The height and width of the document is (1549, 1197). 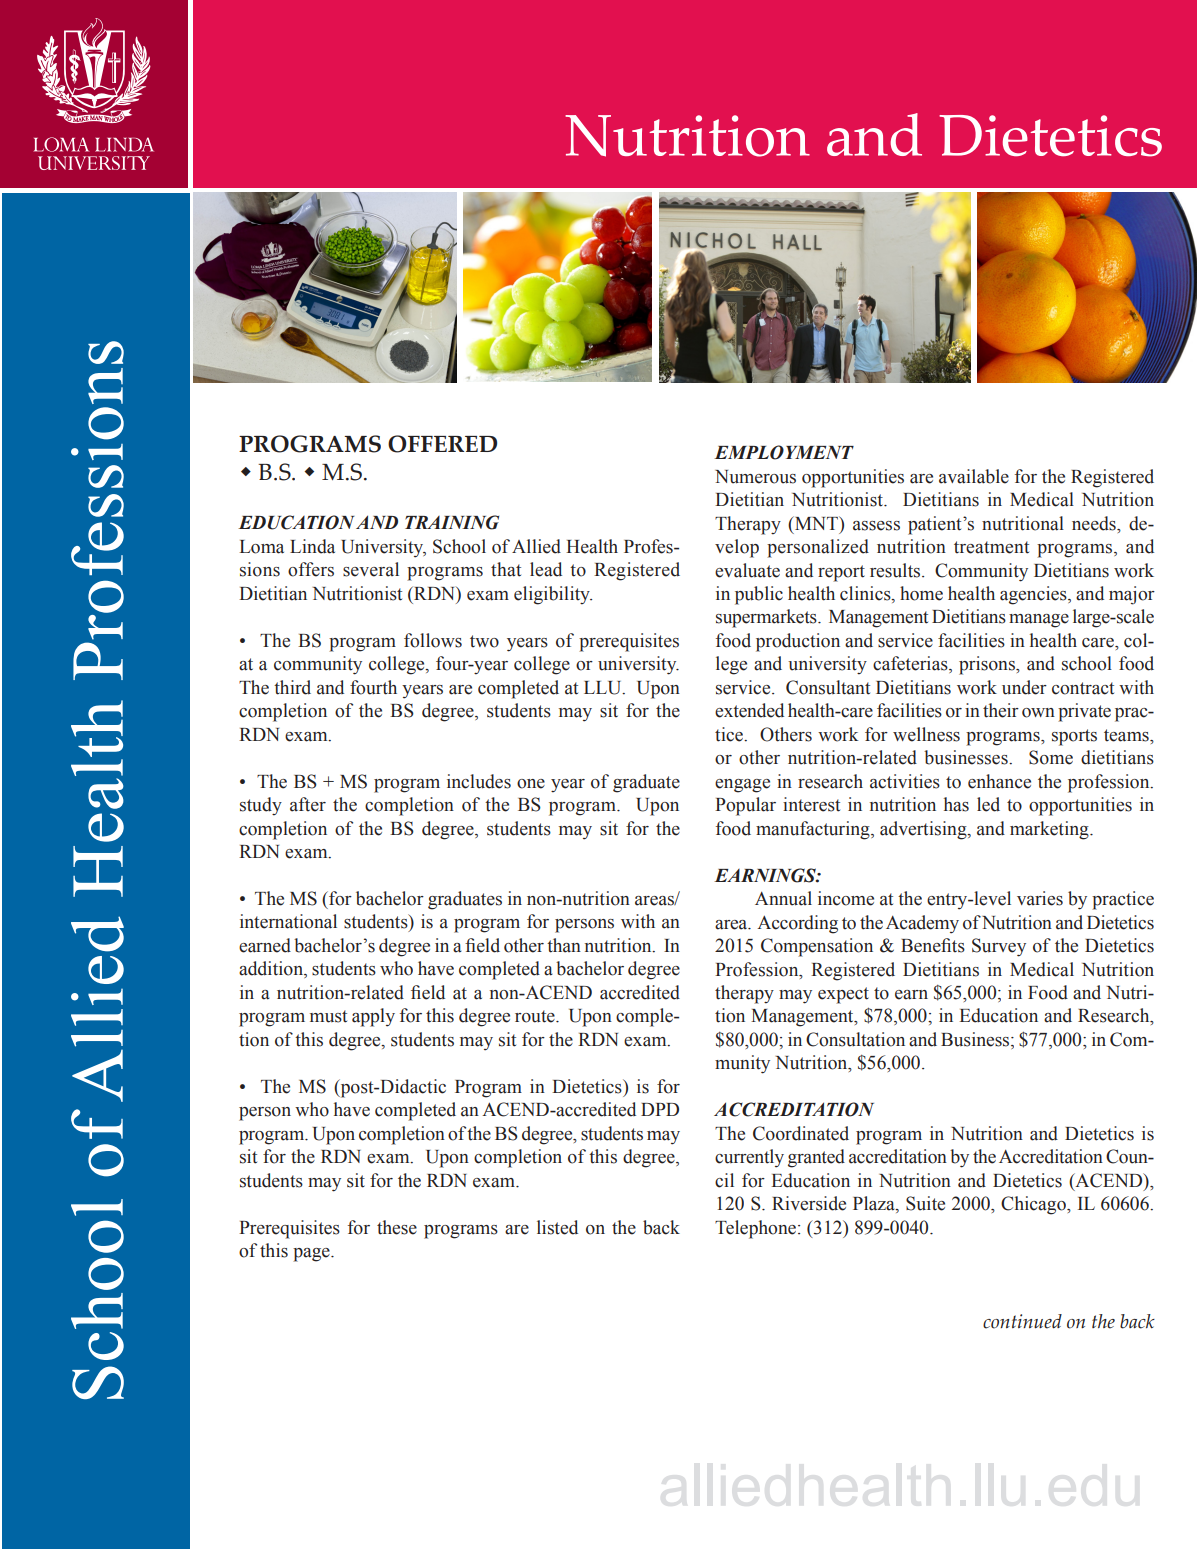 I want to click on Telephone, so click(x=755, y=1229).
